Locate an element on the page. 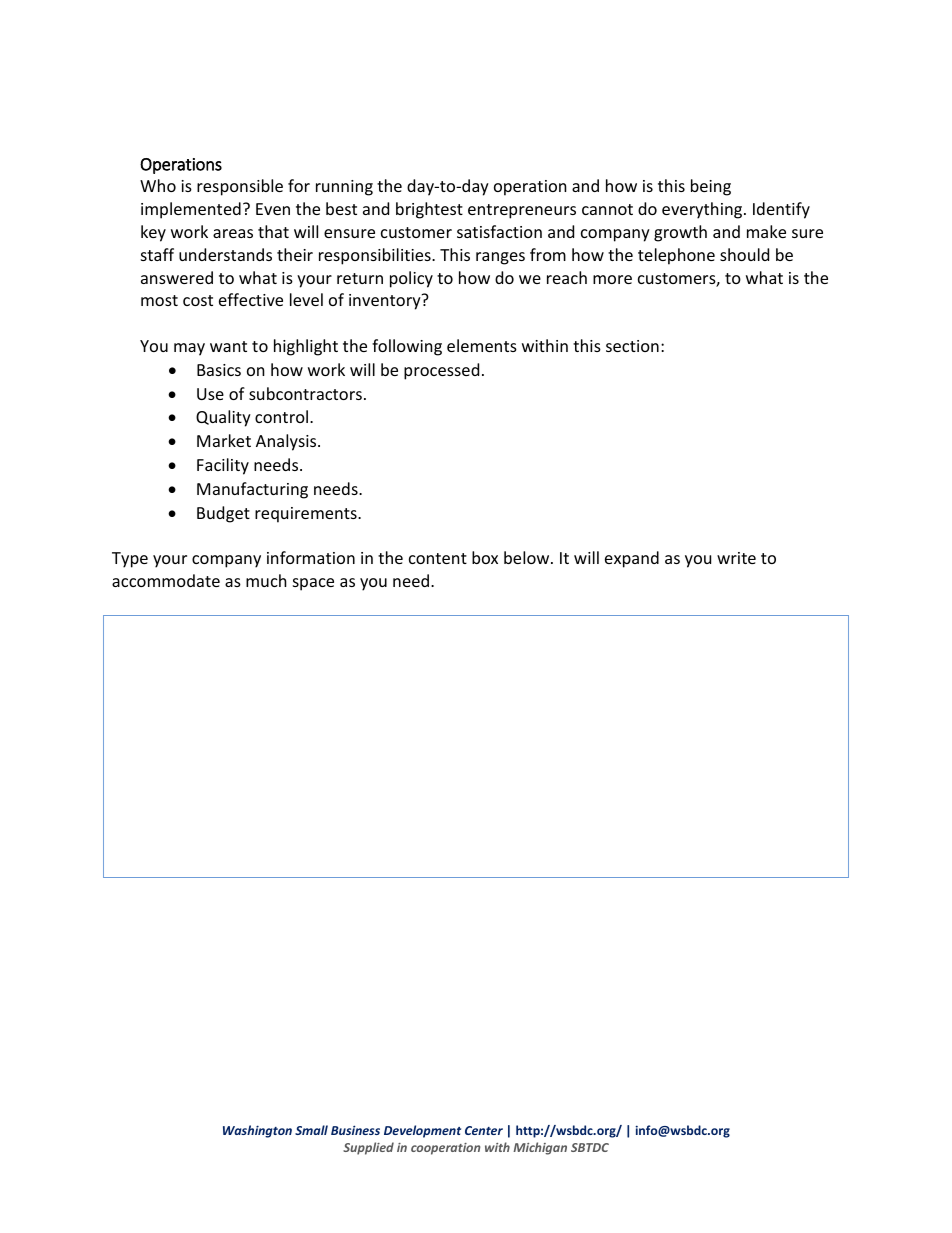 Image resolution: width=952 pixels, height=1233 pixels. write is located at coordinates (736, 558).
